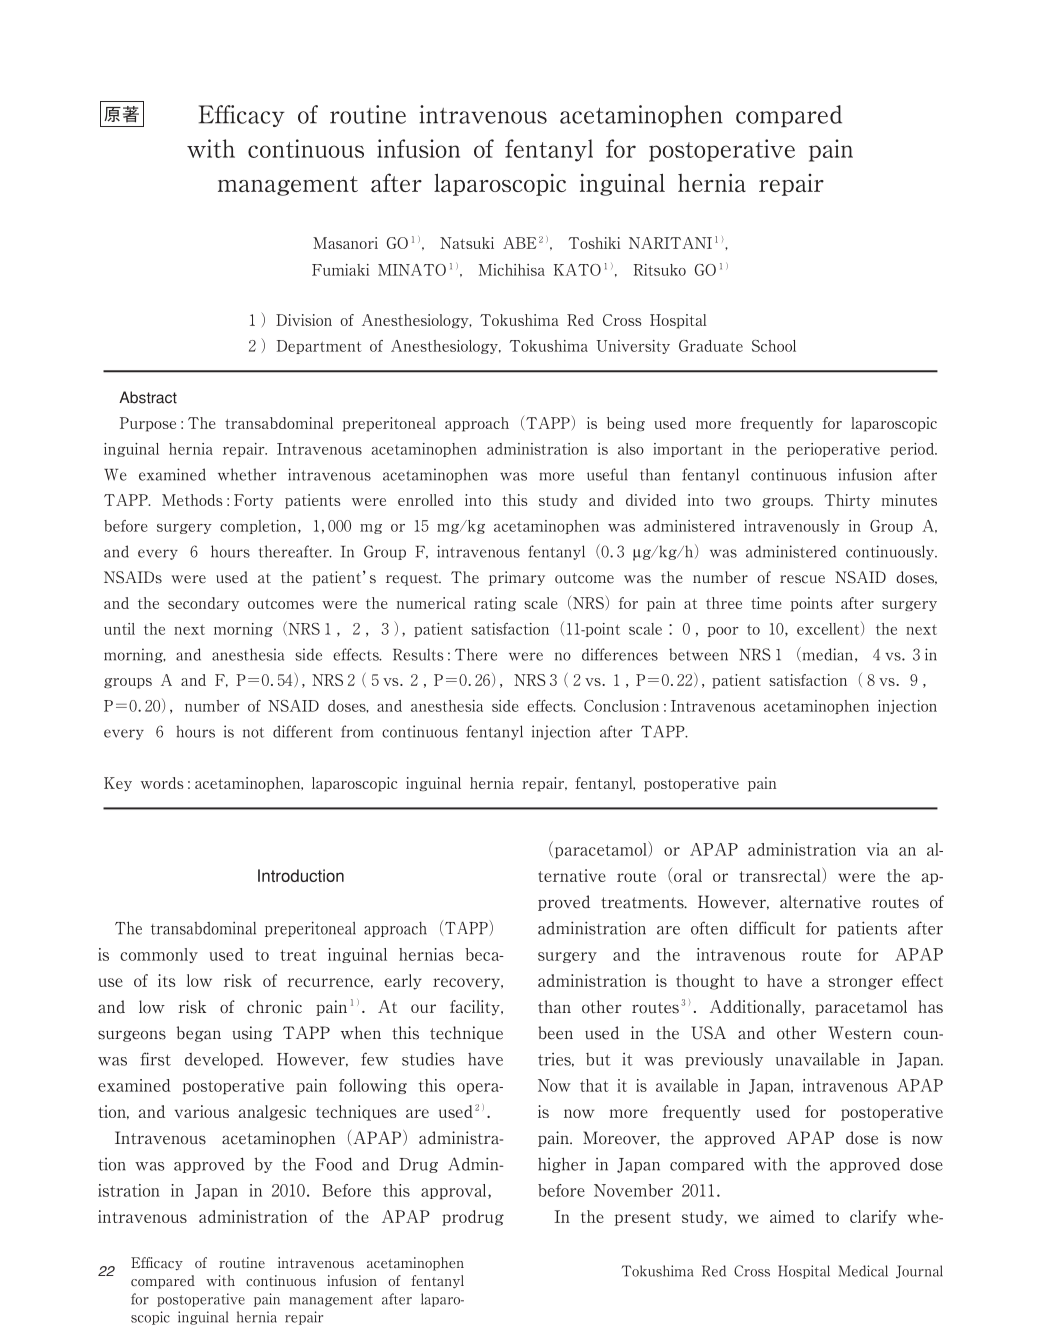  What do you see at coordinates (847, 501) in the page?
I see `Thirty` at bounding box center [847, 501].
